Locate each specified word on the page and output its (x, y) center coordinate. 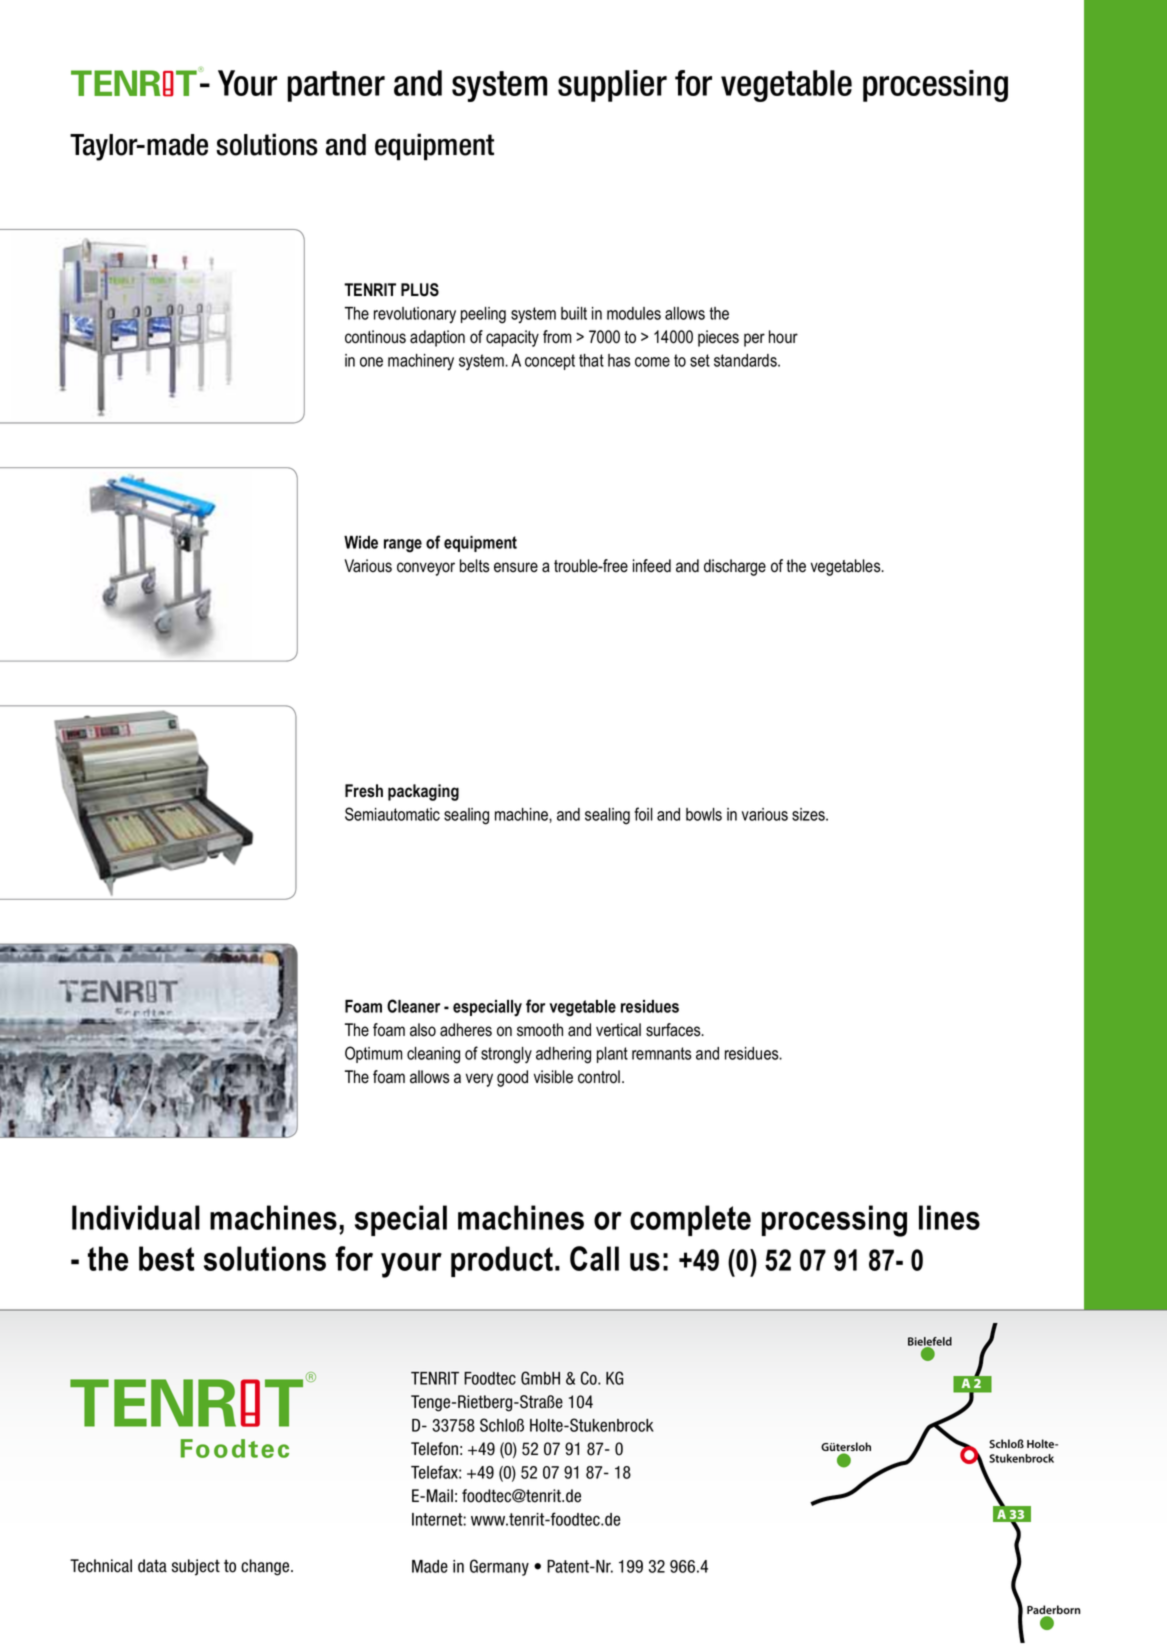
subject (196, 1567)
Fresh (364, 791)
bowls (704, 814)
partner (336, 86)
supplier (612, 86)
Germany (499, 1567)
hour (783, 337)
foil (643, 814)
